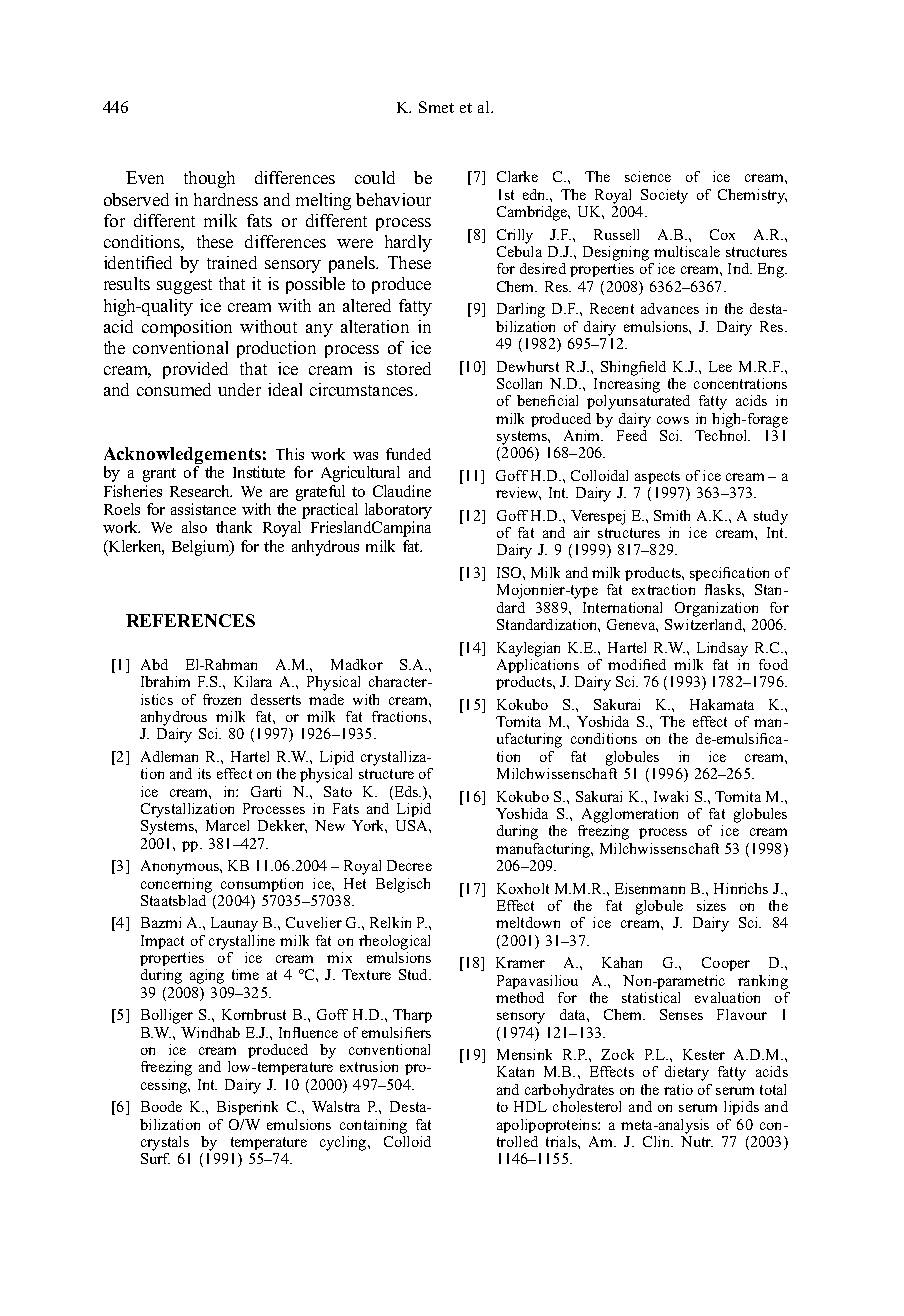 This page has width=904, height=1316. What do you see at coordinates (664, 196) in the page?
I see `Society` at bounding box center [664, 196].
